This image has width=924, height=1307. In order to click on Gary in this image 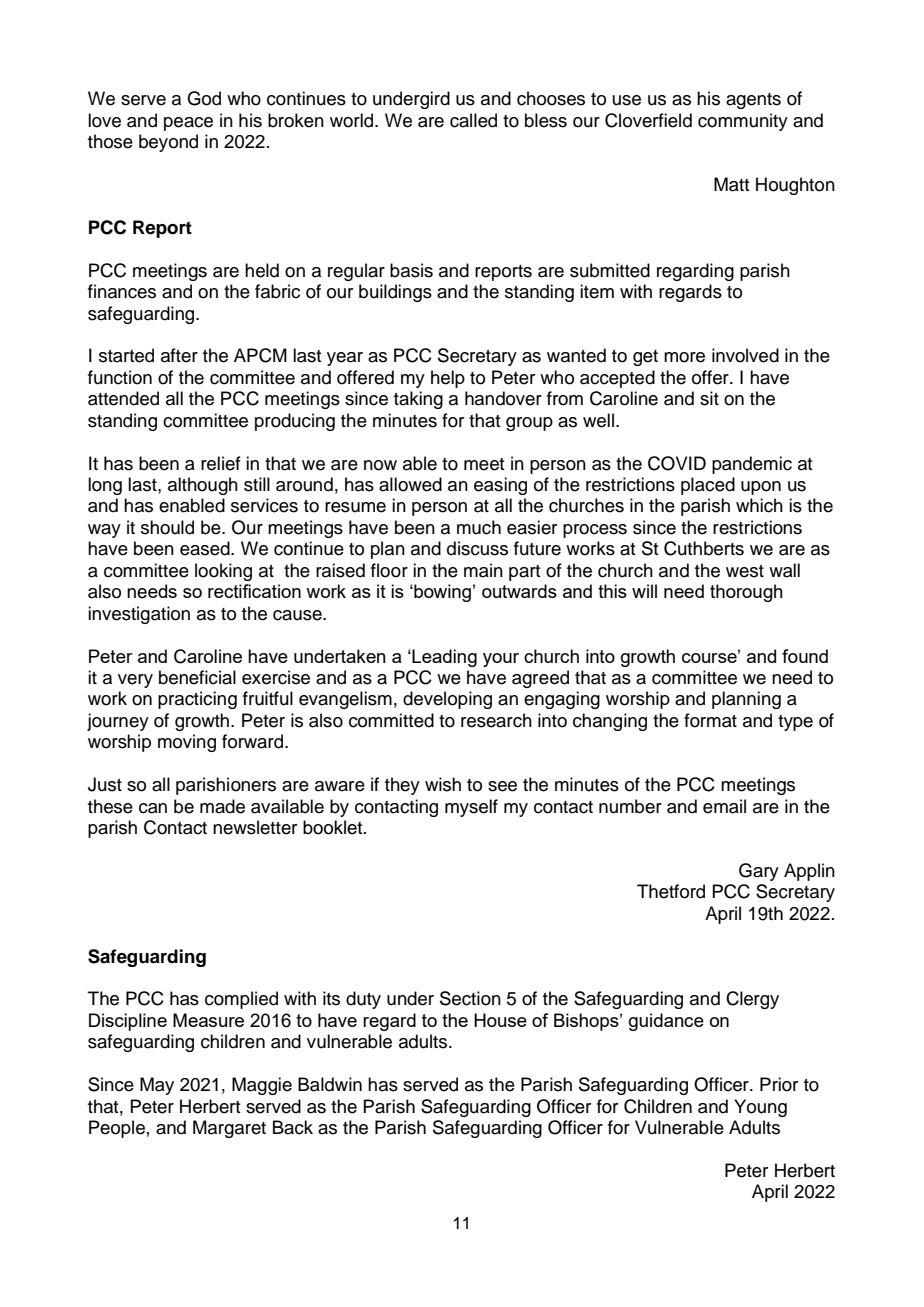, I will do `click(759, 872)`.
